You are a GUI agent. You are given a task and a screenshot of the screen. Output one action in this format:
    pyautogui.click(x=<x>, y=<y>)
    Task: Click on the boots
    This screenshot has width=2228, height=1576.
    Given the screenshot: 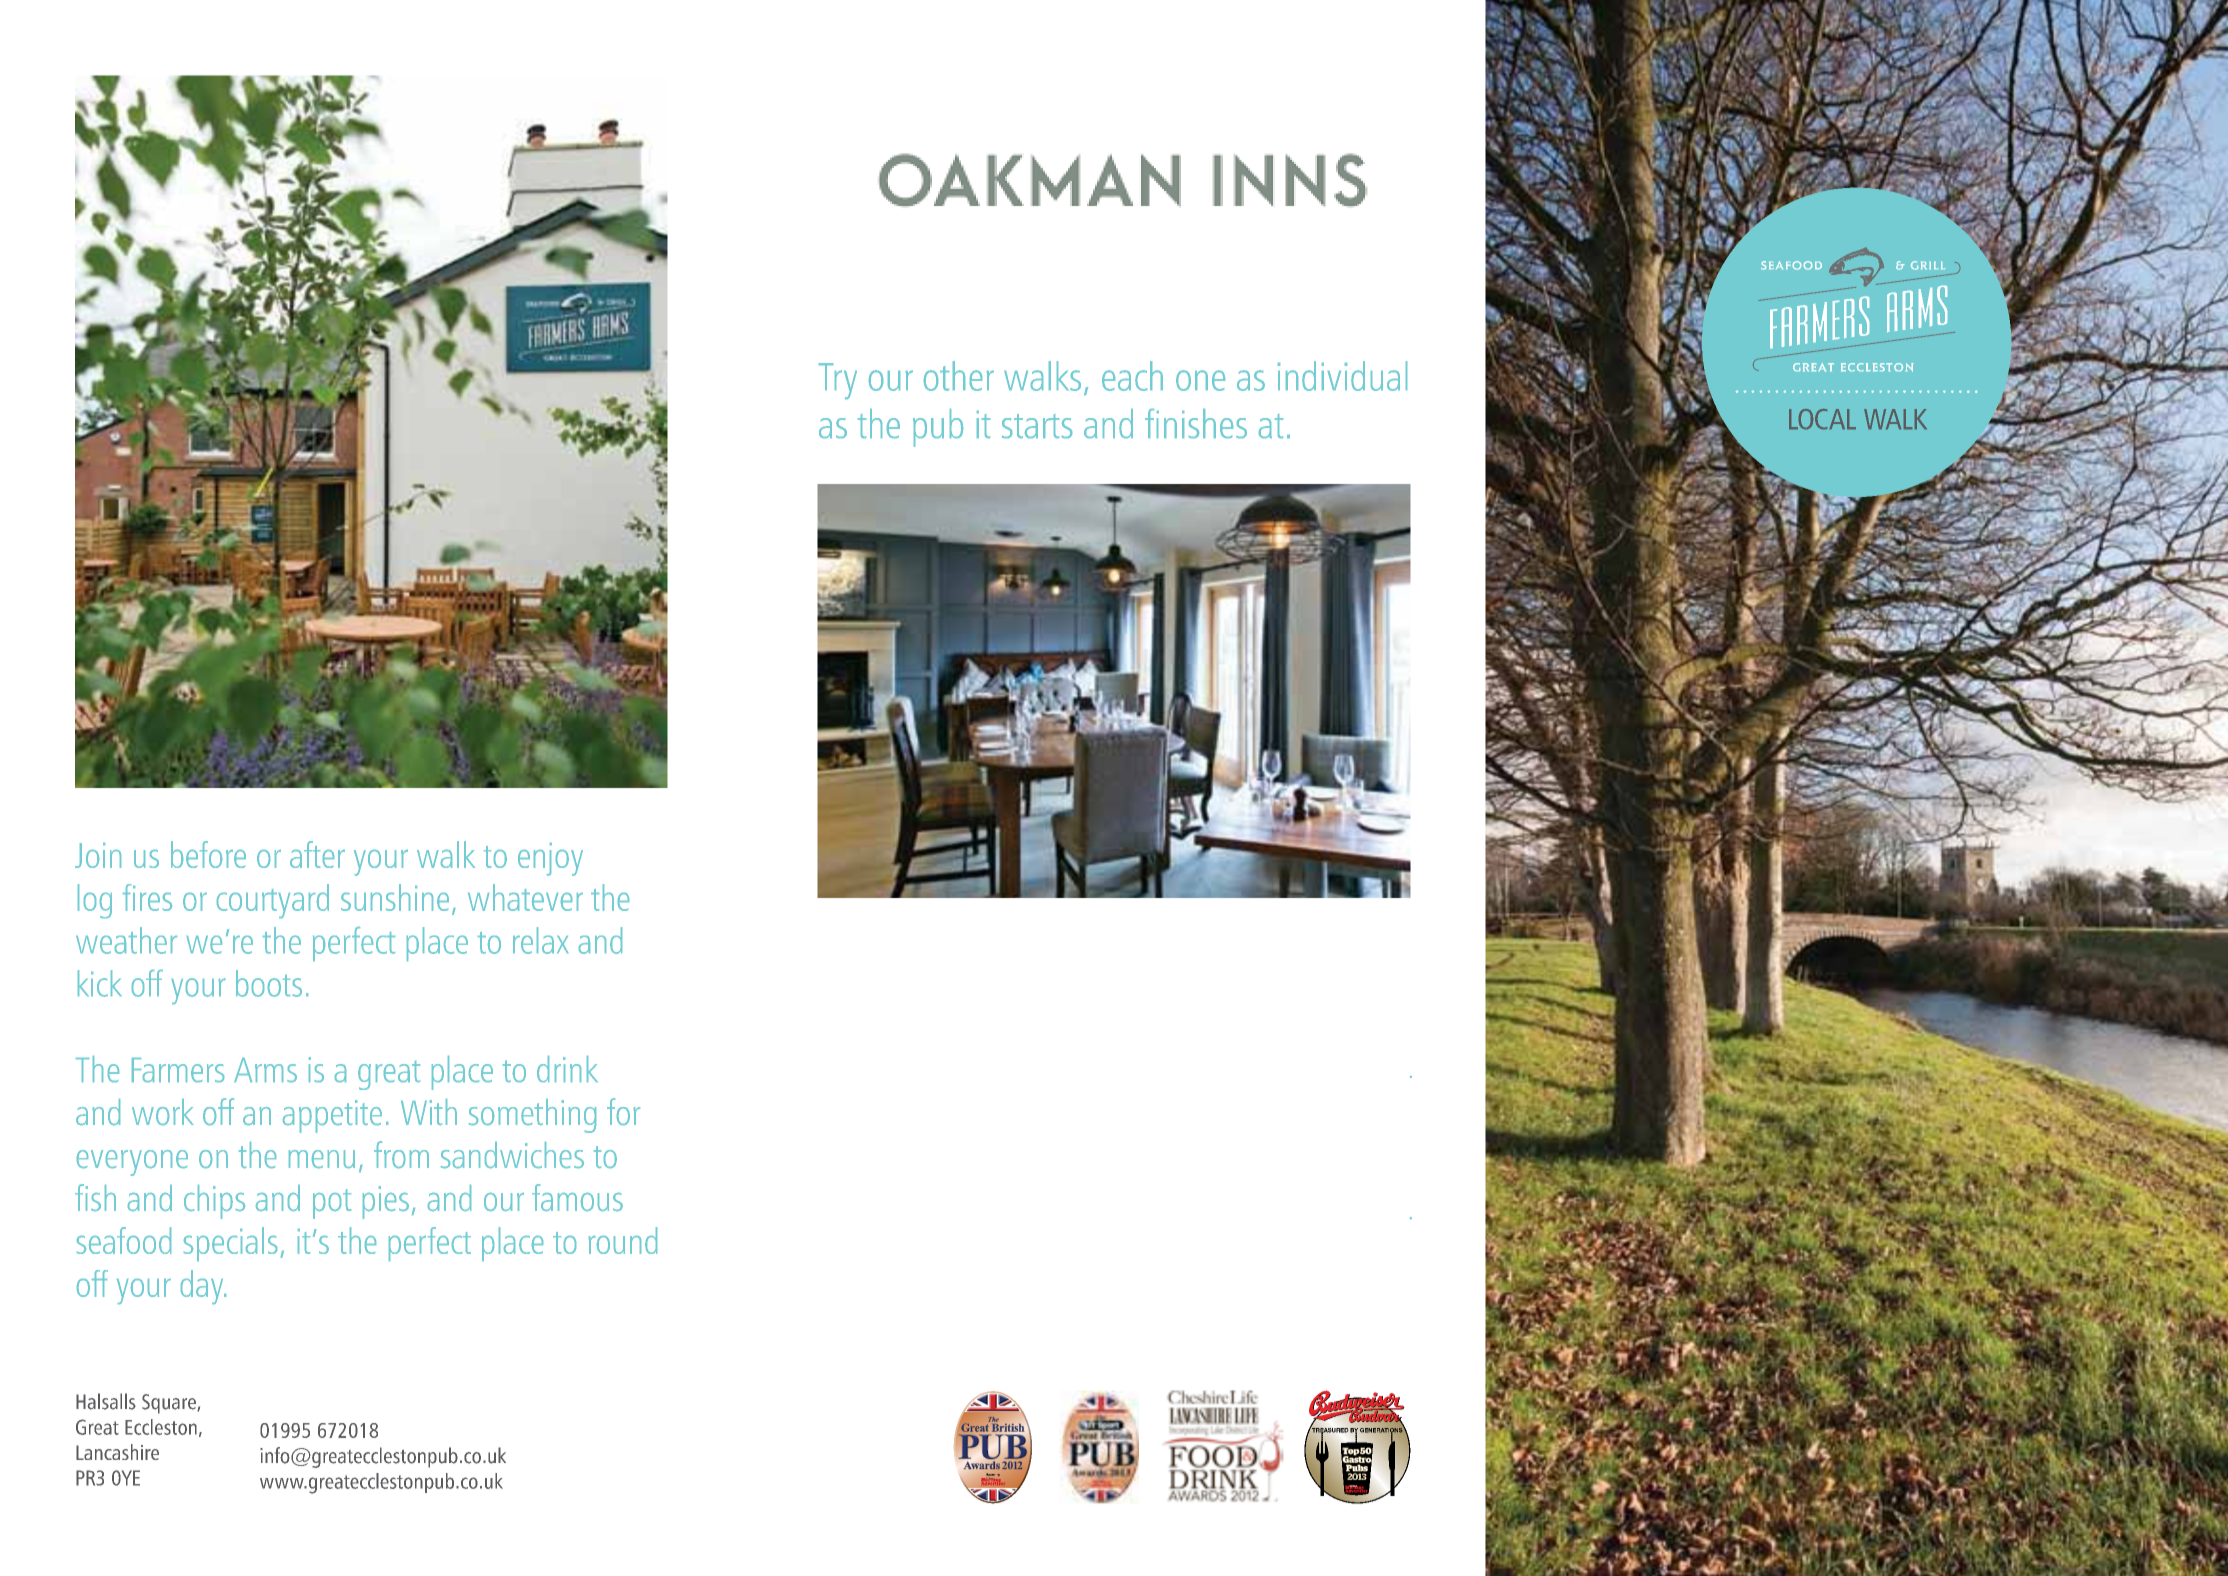 What is the action you would take?
    pyautogui.click(x=269, y=983)
